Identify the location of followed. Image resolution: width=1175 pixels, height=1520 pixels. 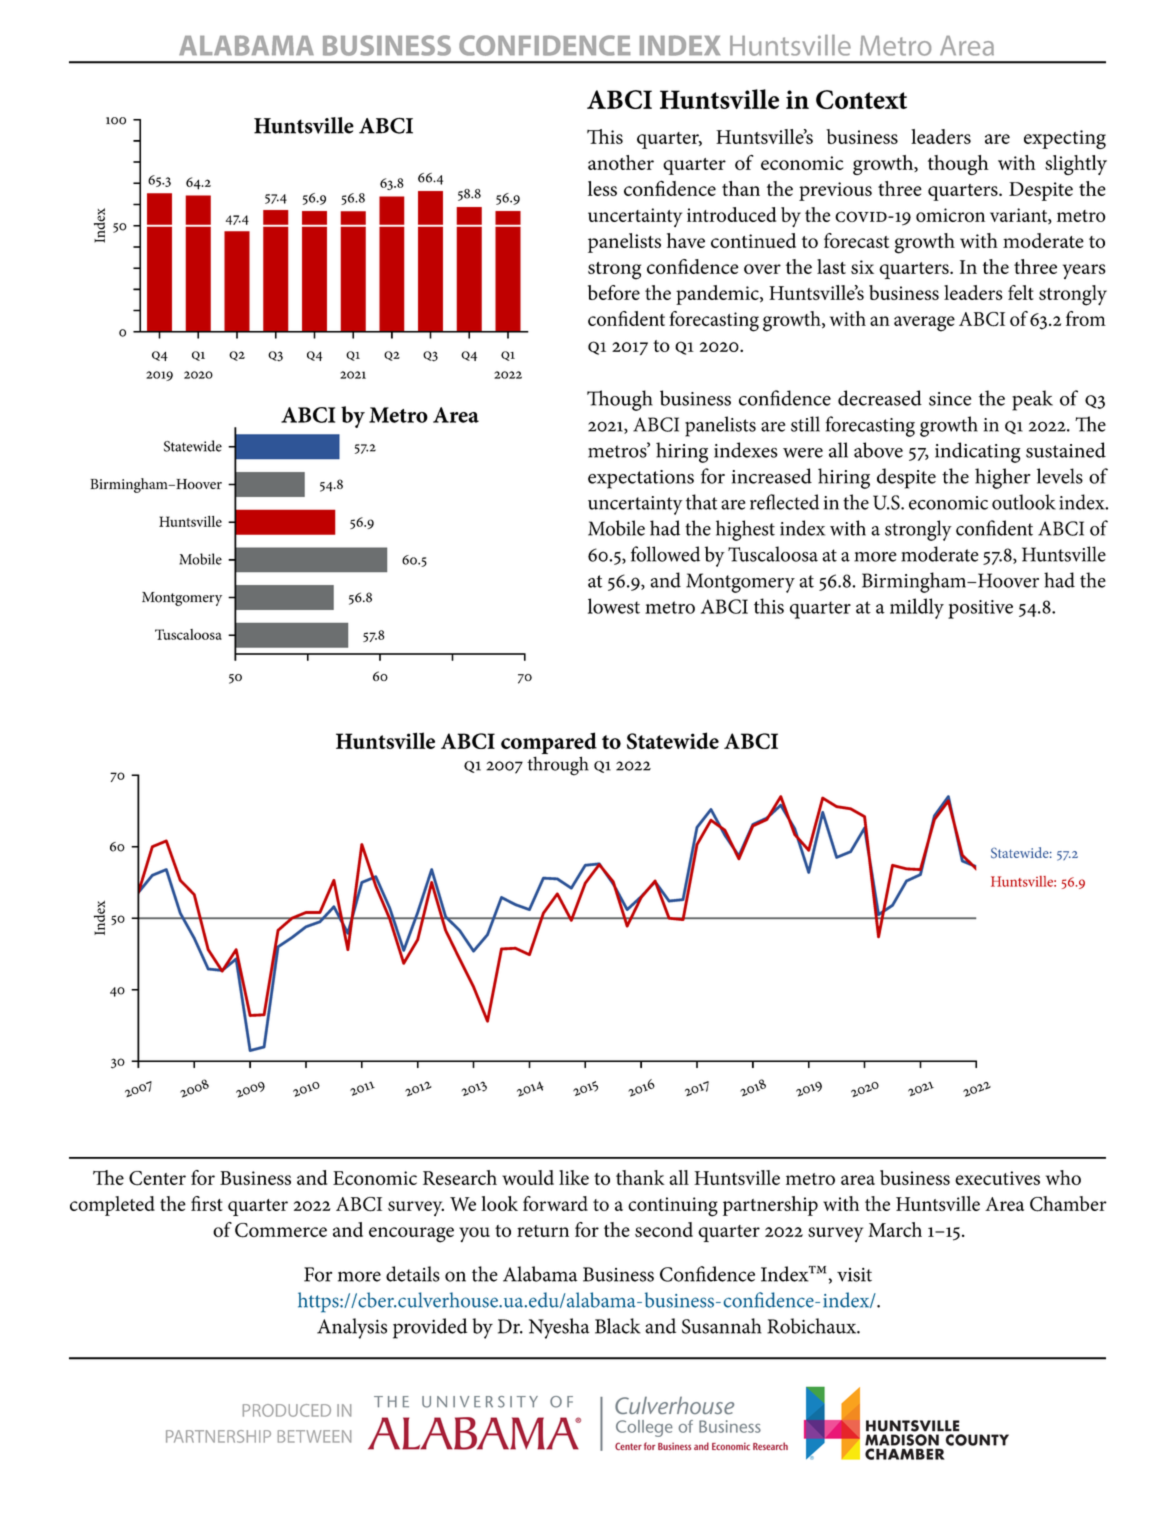
(665, 554).
